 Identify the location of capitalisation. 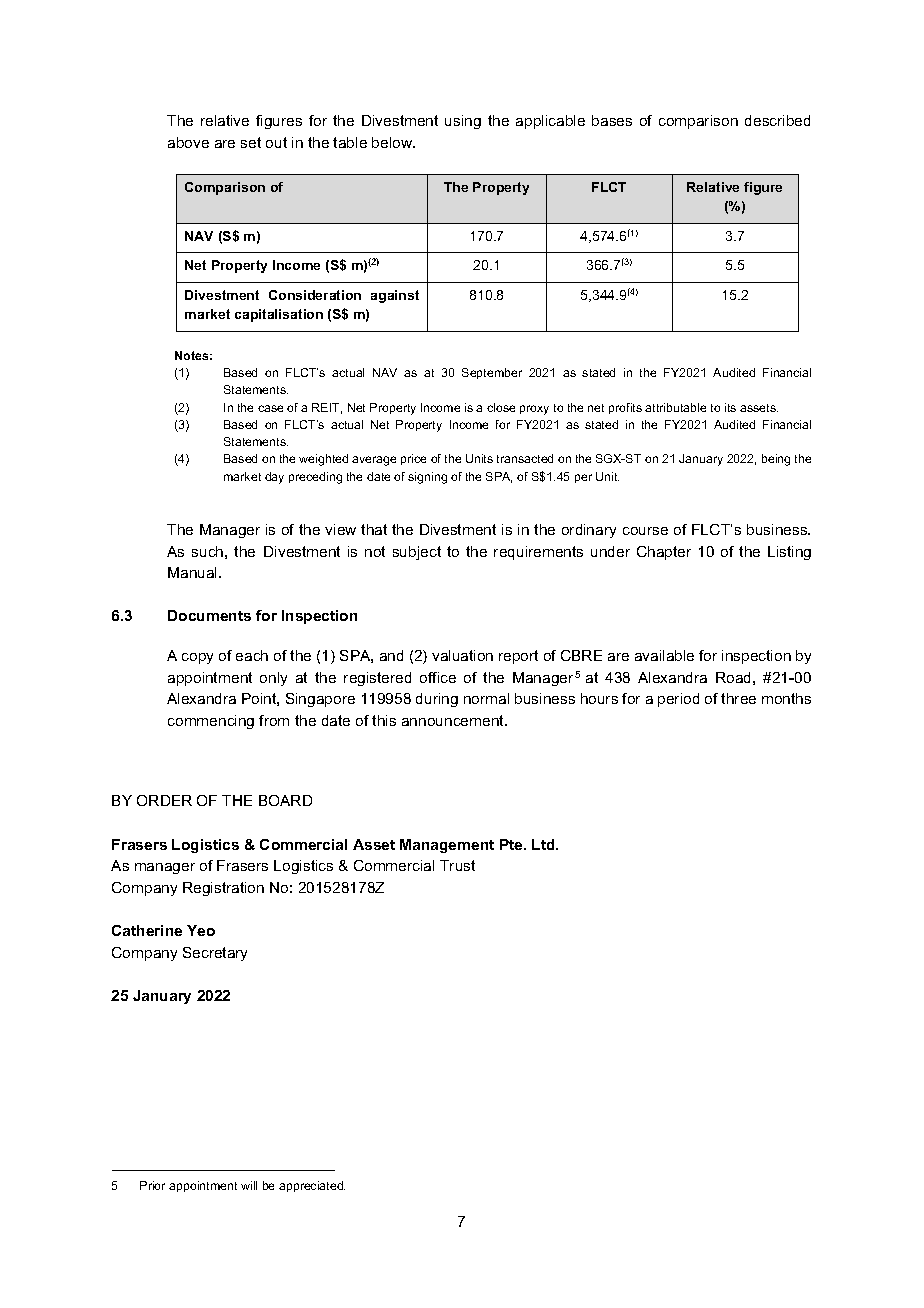
(279, 315).
